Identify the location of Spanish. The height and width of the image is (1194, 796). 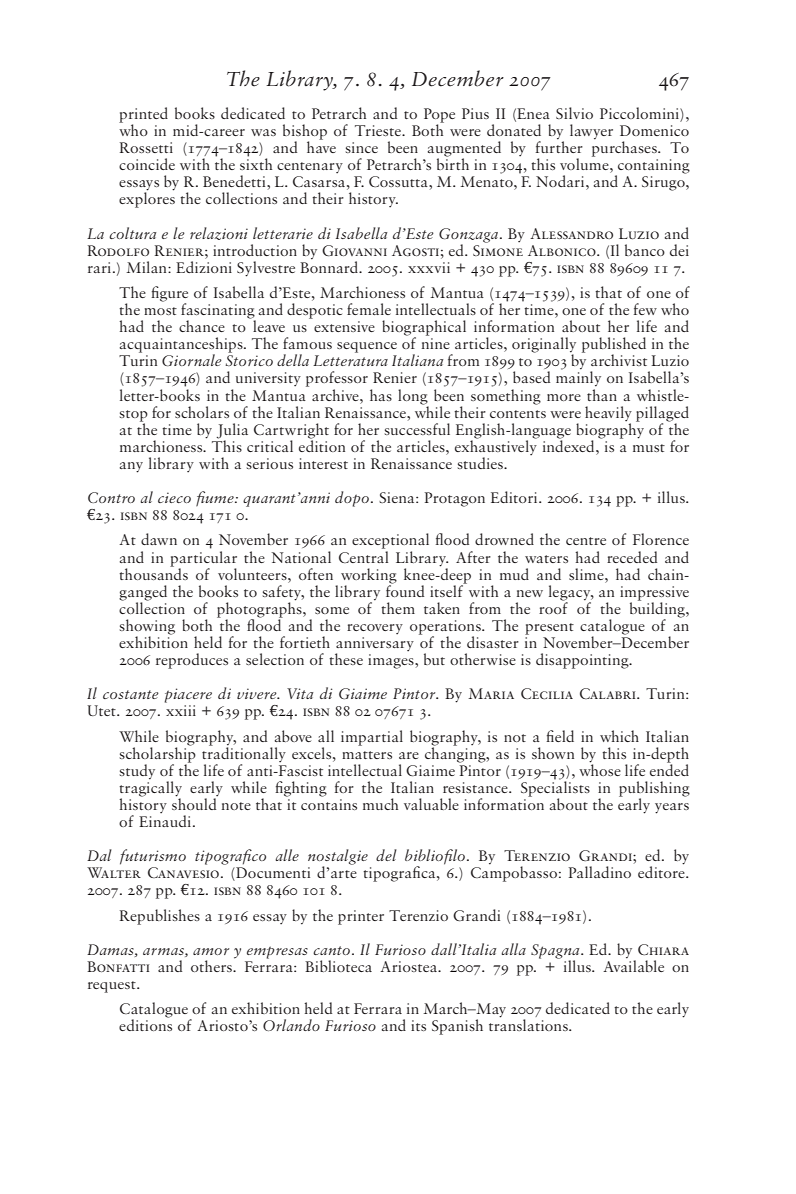
(457, 1027).
